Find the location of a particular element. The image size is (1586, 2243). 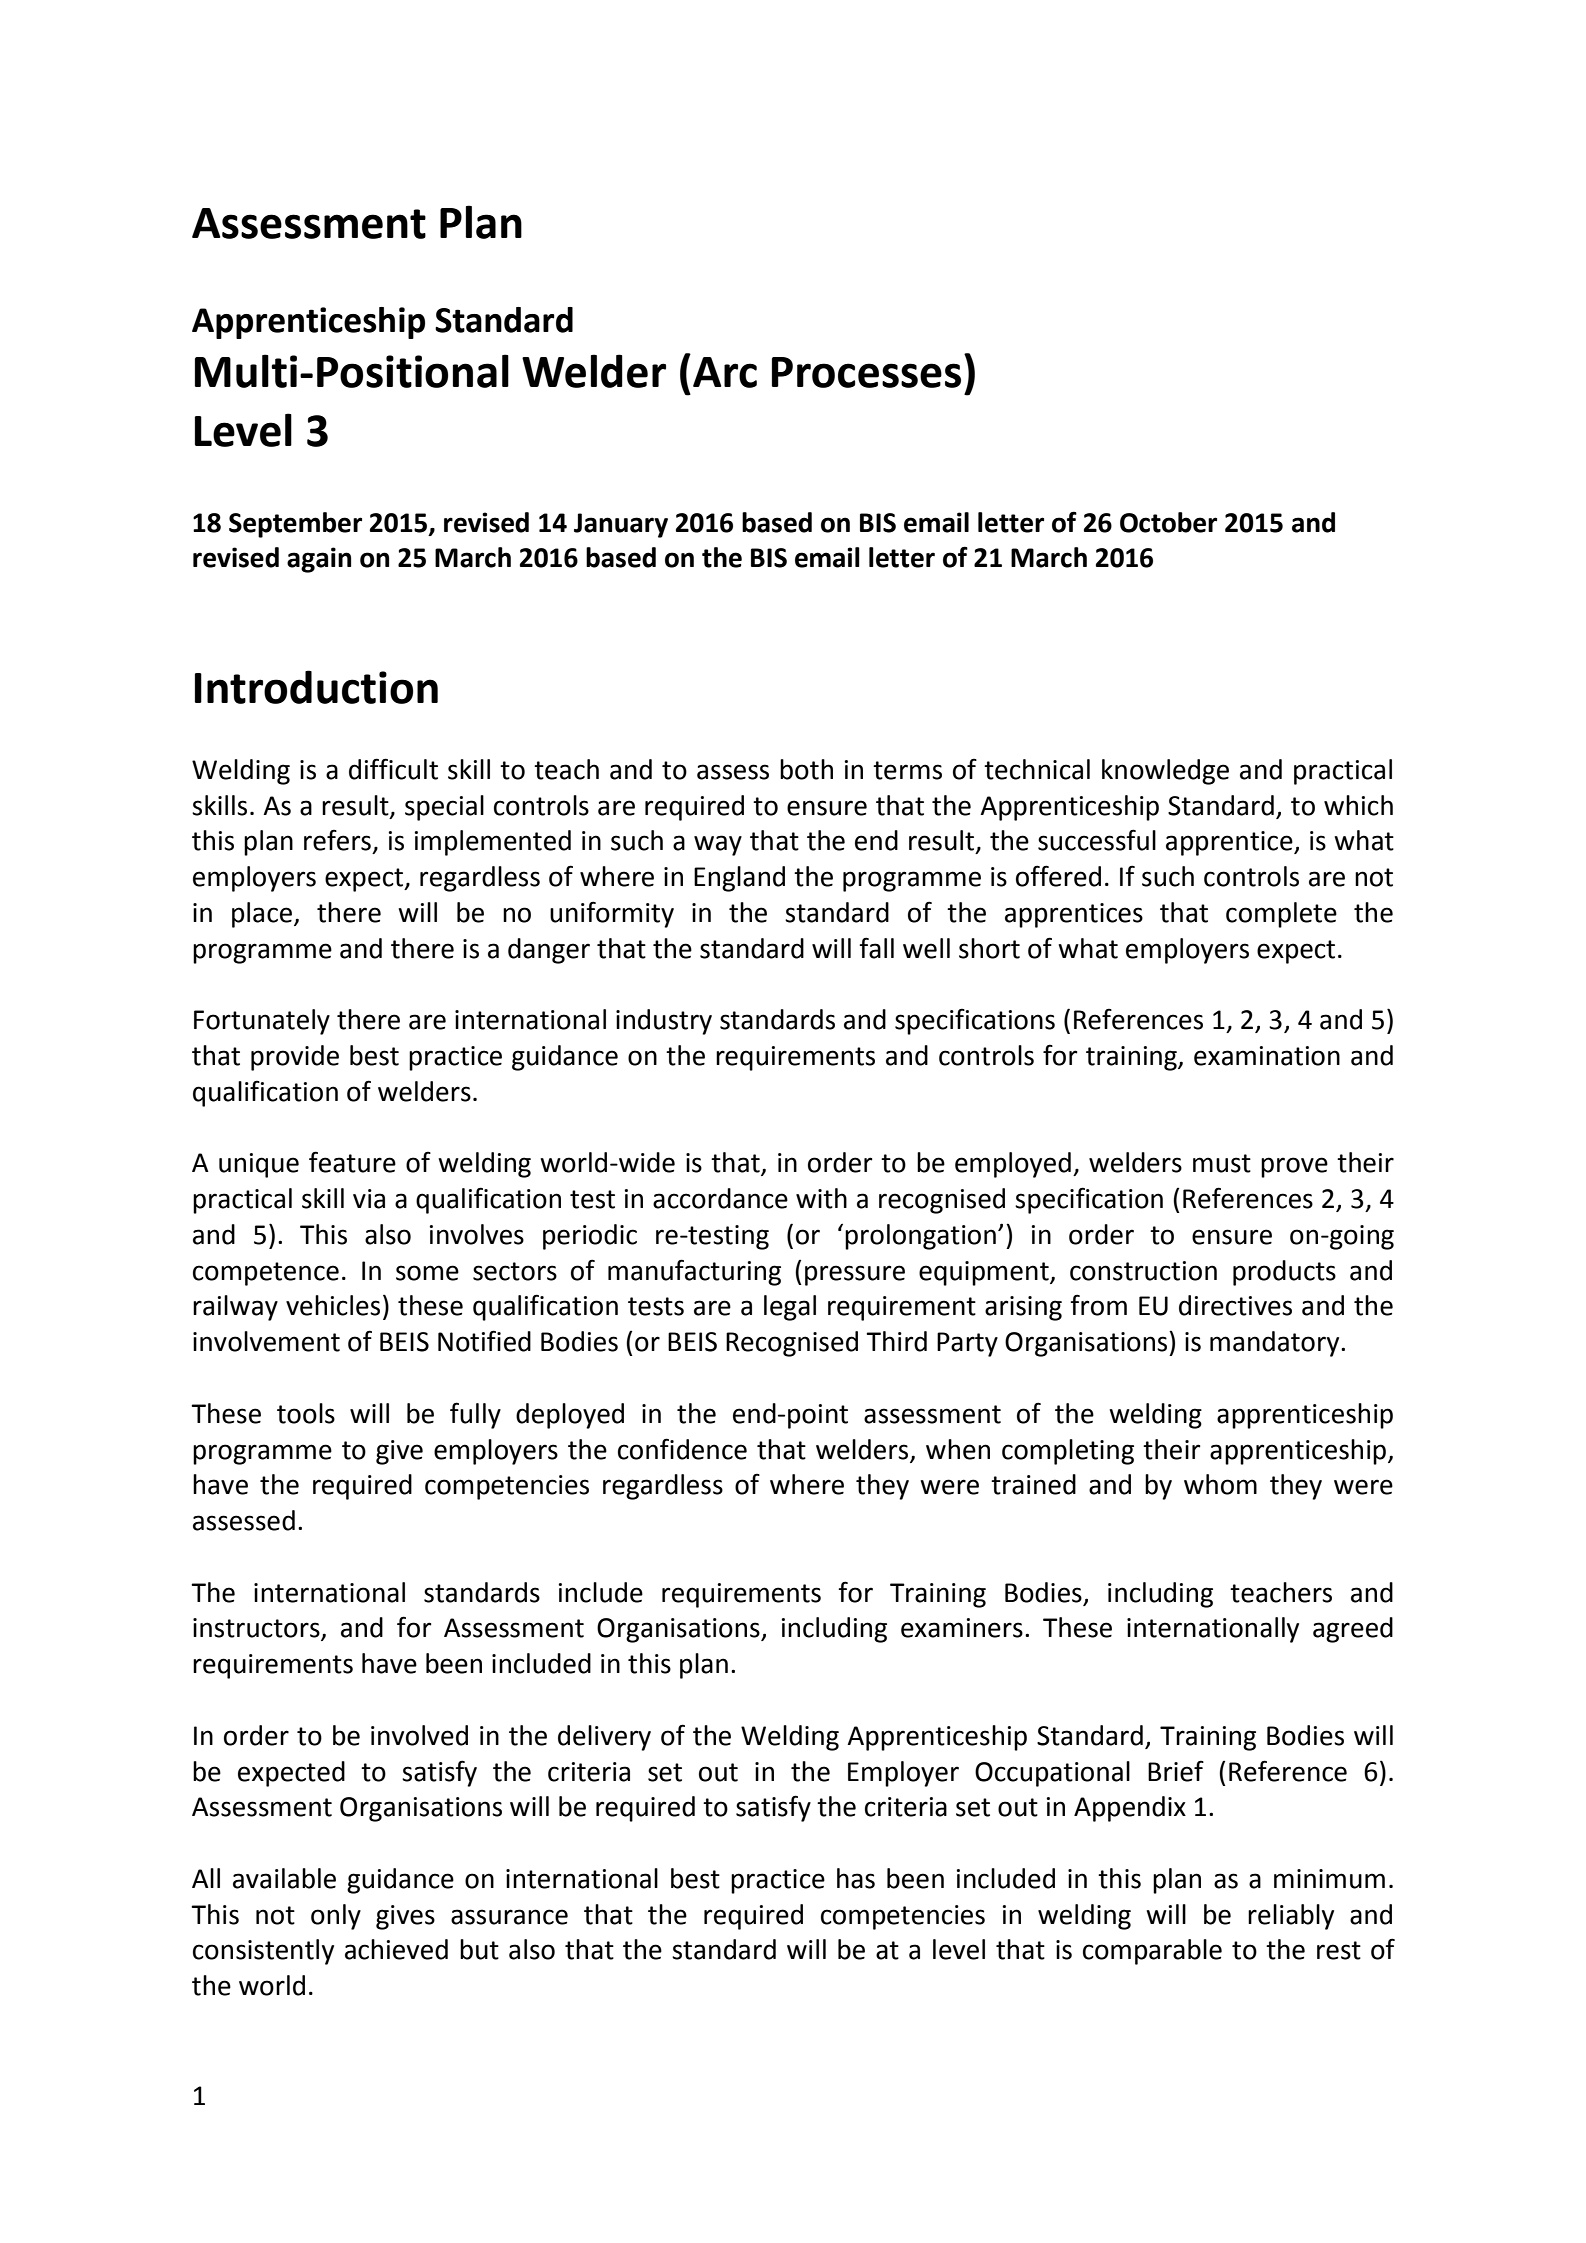

must is located at coordinates (1222, 1163).
